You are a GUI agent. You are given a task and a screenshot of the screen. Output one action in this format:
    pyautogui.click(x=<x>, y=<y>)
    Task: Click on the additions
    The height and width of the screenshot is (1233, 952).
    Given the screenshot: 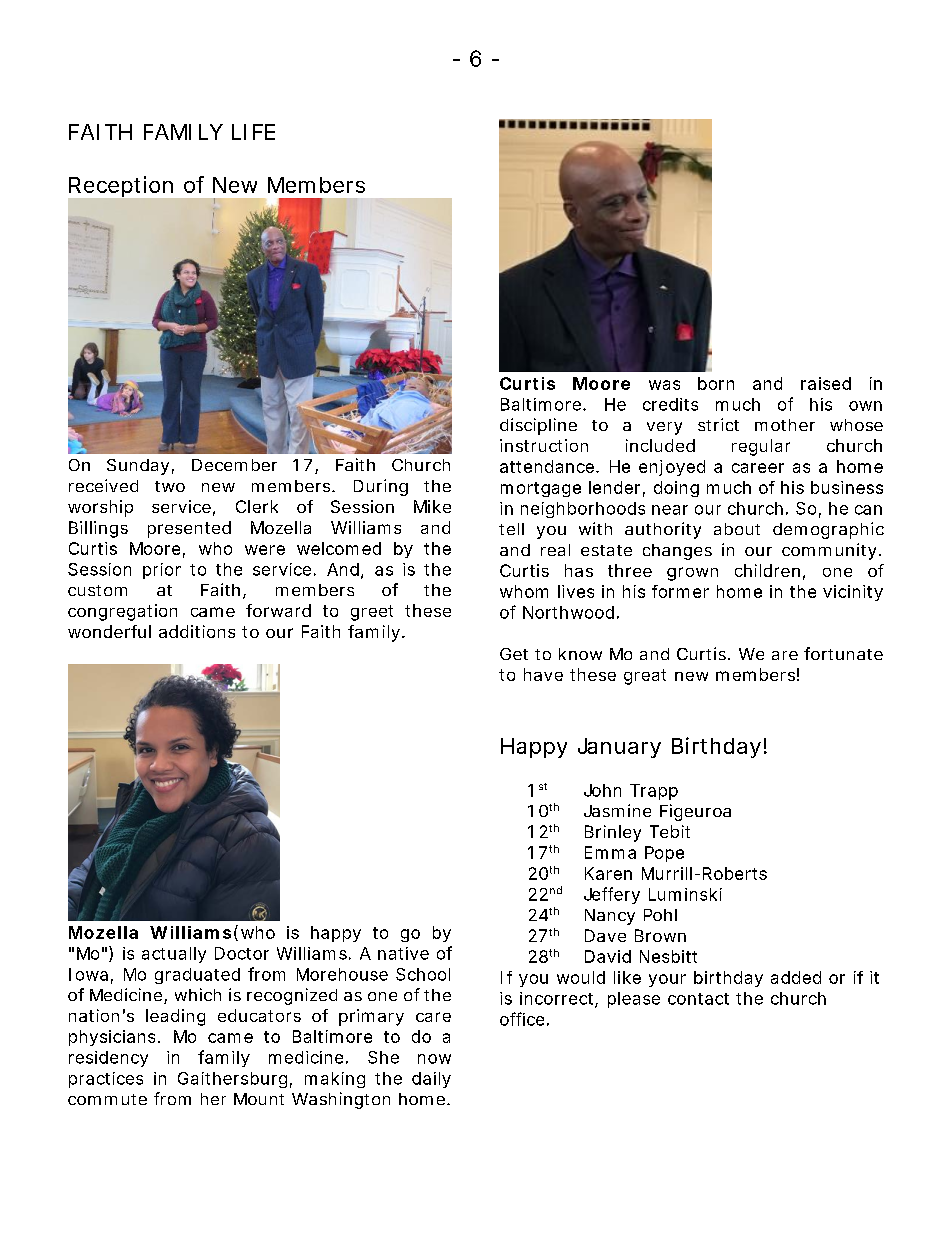 What is the action you would take?
    pyautogui.click(x=197, y=631)
